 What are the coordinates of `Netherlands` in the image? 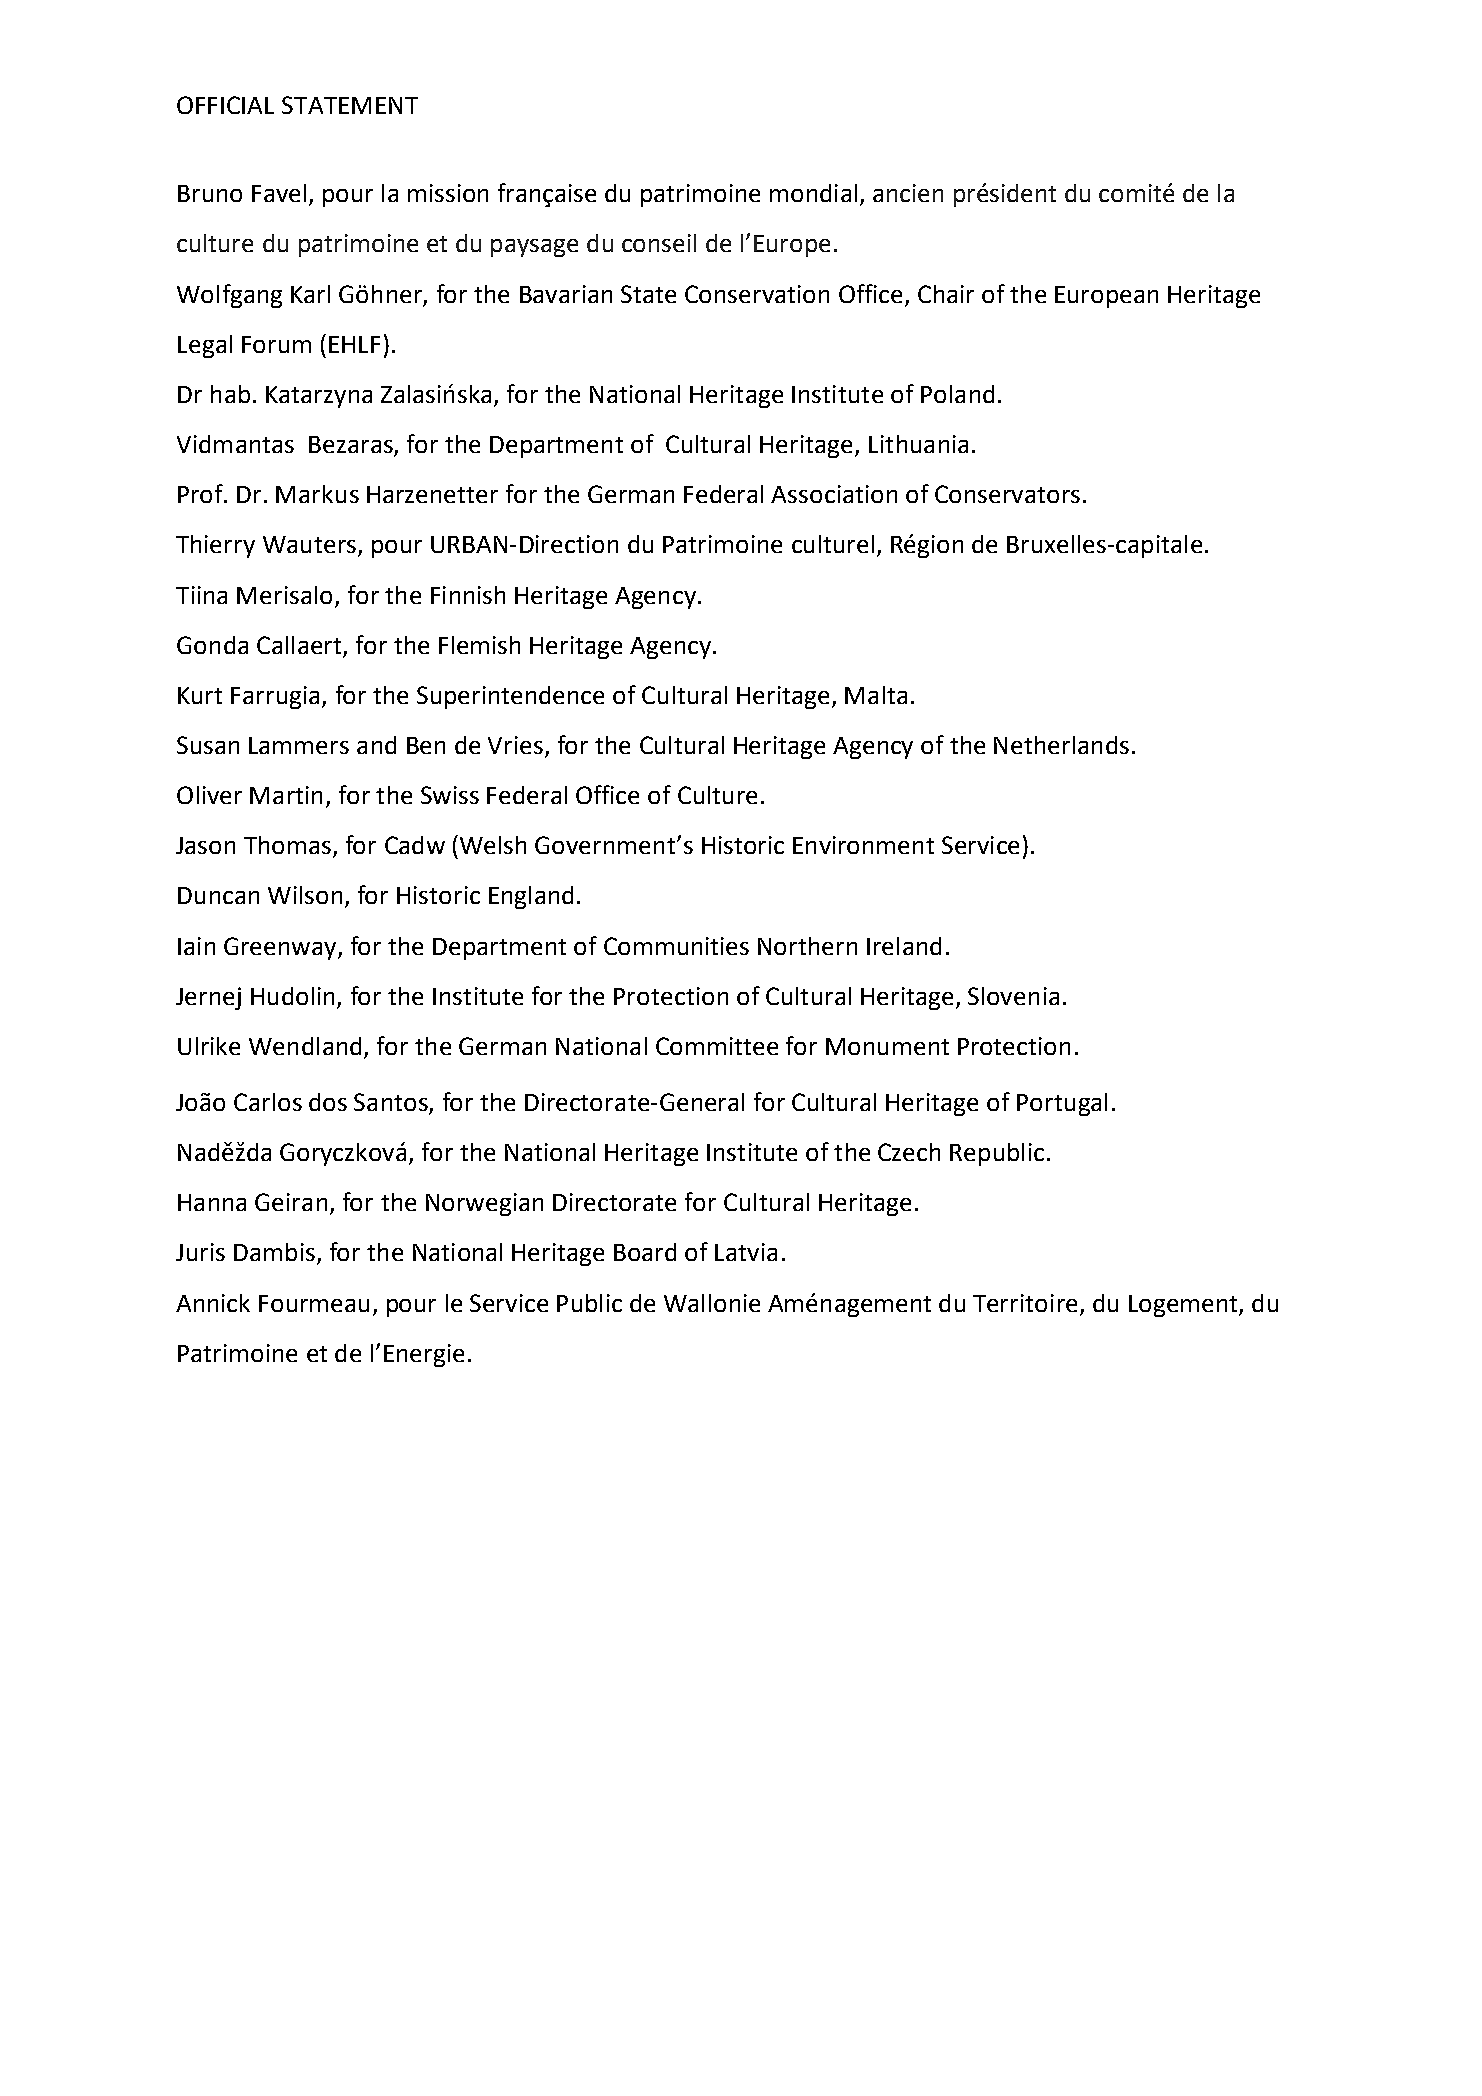 It's located at (1061, 745).
